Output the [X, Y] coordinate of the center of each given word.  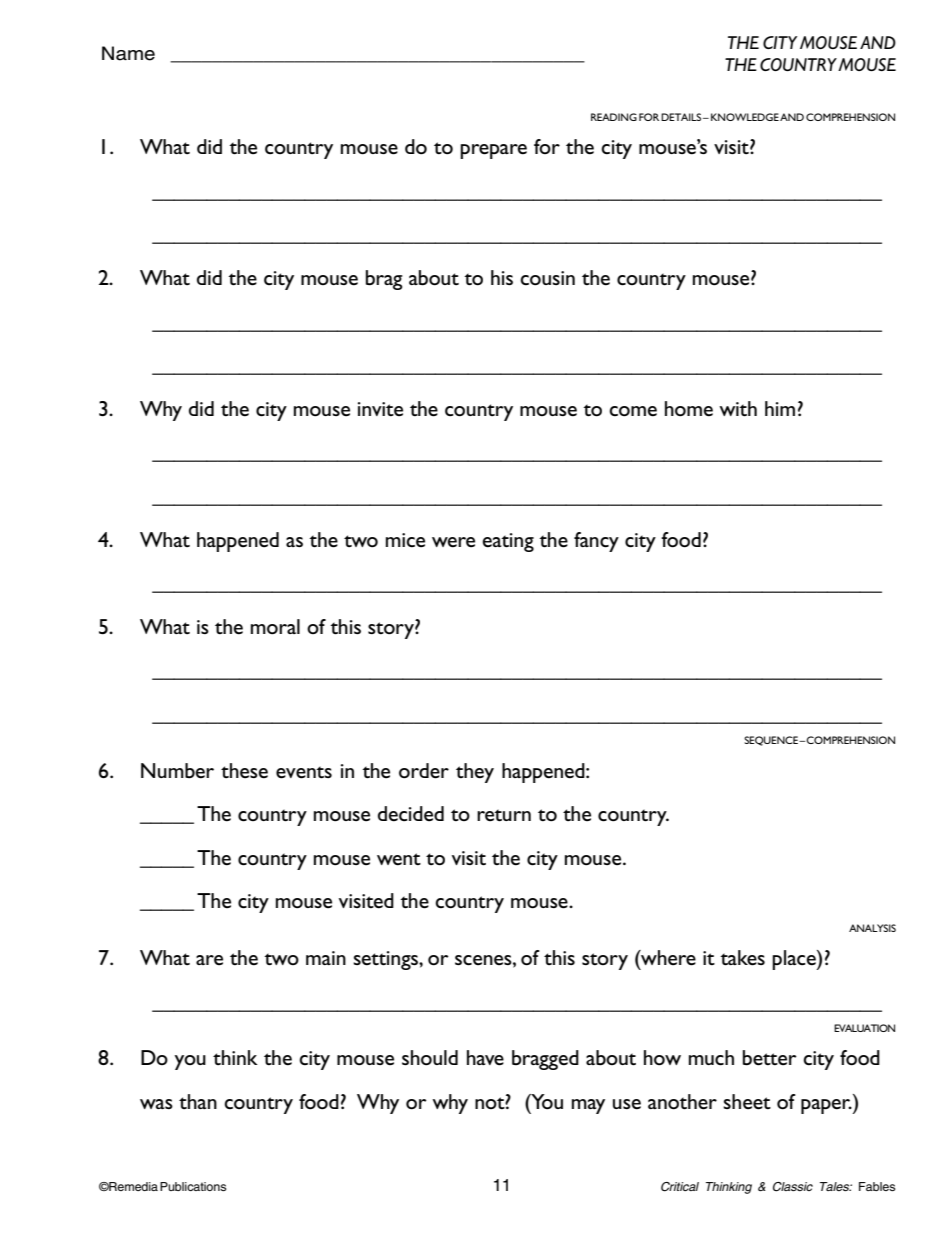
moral [275, 627]
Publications [193, 1186]
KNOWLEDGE [745, 117]
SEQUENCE [772, 741]
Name [128, 53]
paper [827, 1106]
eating [508, 542]
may [588, 1106]
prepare [493, 151]
